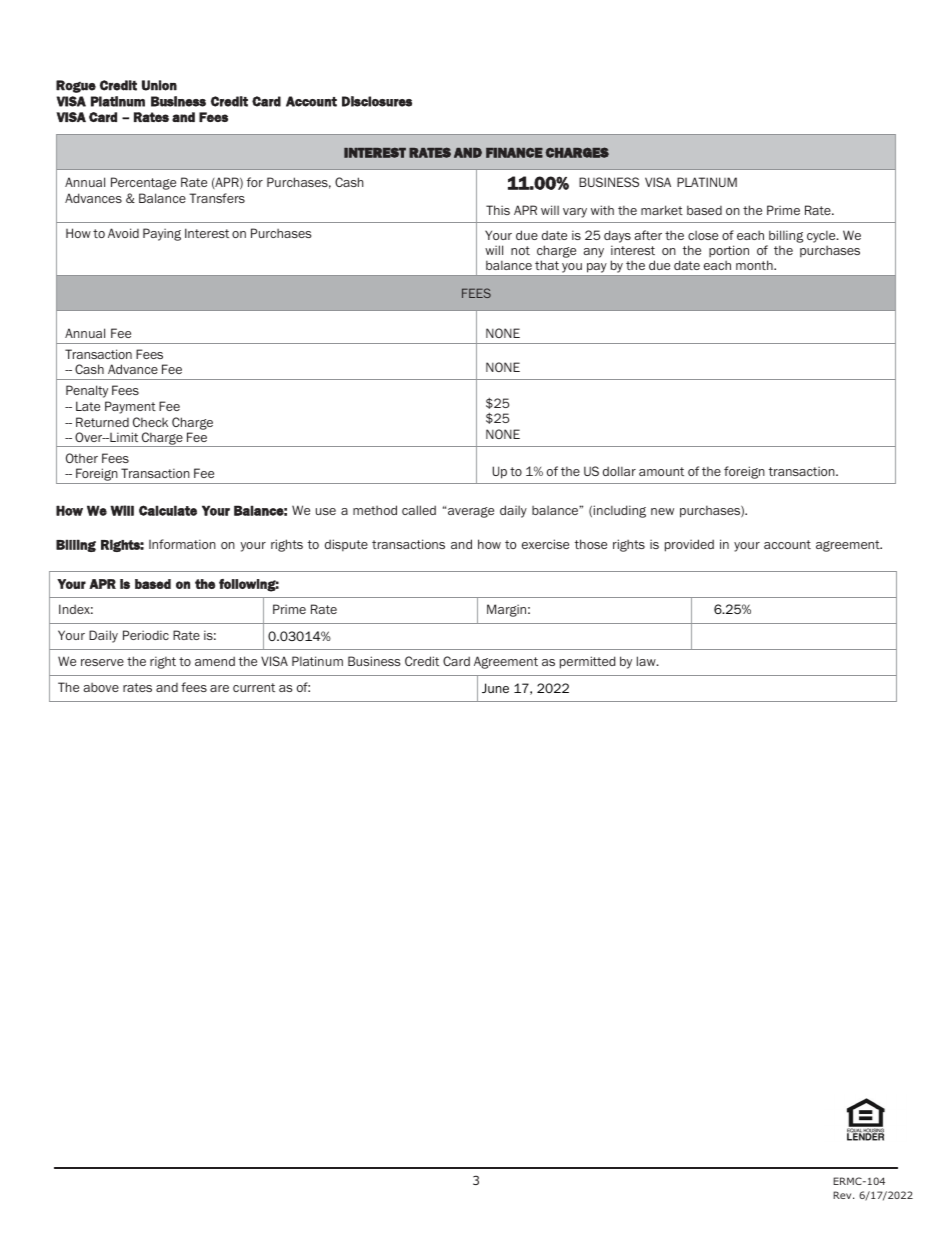 The height and width of the page is (1233, 952). Describe the element at coordinates (159, 85) in the page. I see `Union` at that location.
